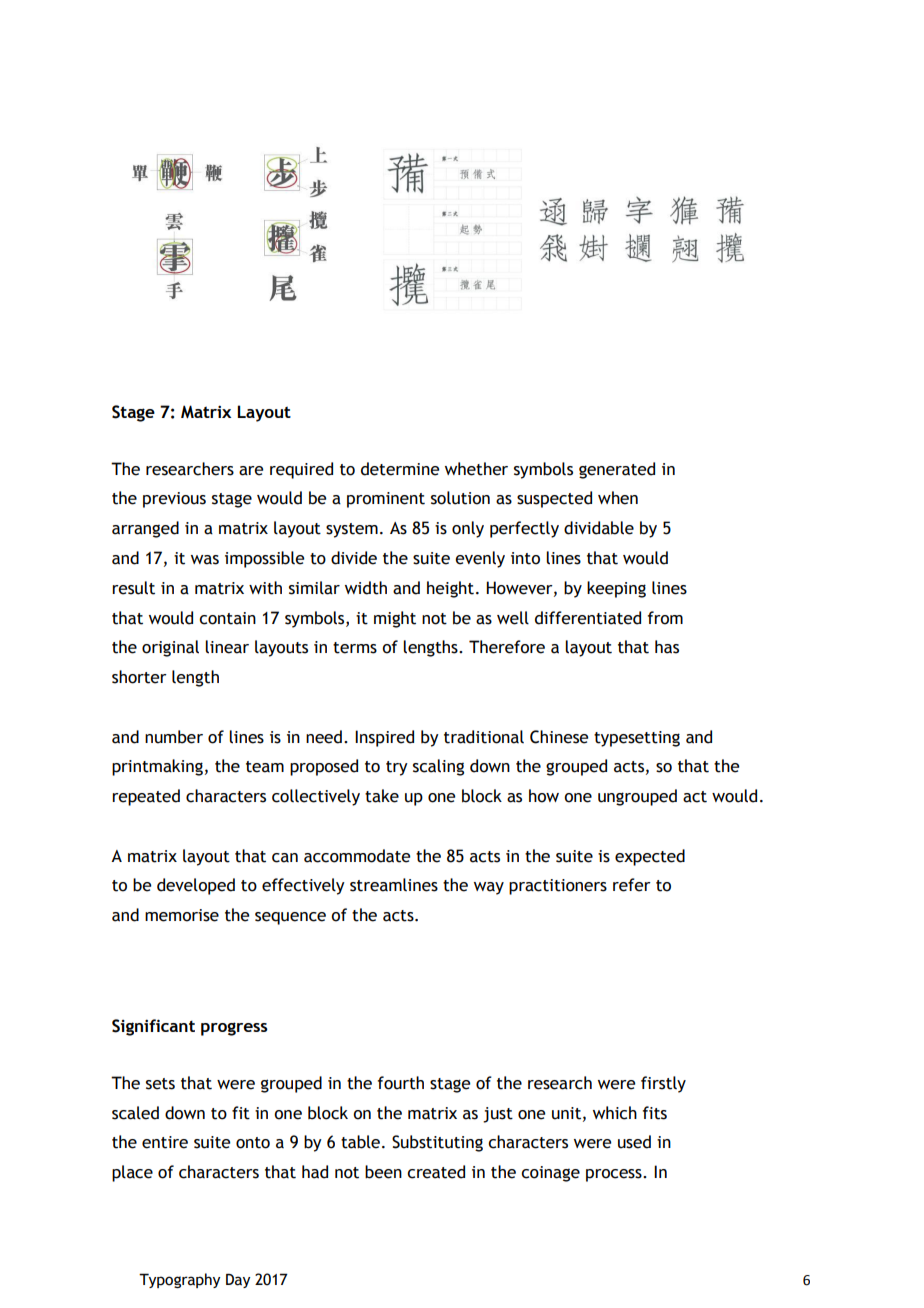 The image size is (924, 1308). I want to click on original, so click(170, 648).
